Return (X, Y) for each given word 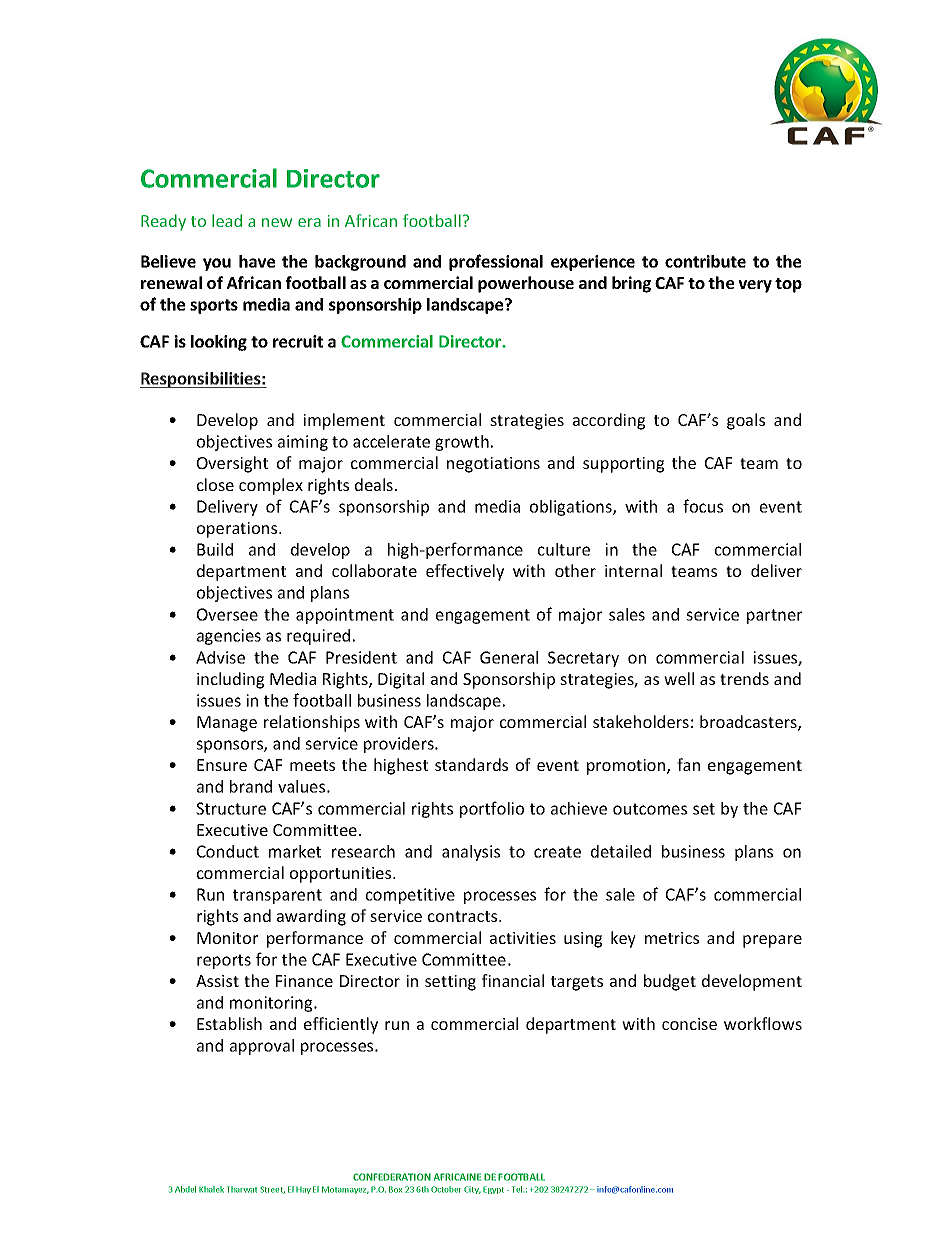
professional (496, 262)
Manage (227, 724)
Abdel (185, 1189)
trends (744, 678)
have (257, 261)
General (509, 657)
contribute (705, 261)
